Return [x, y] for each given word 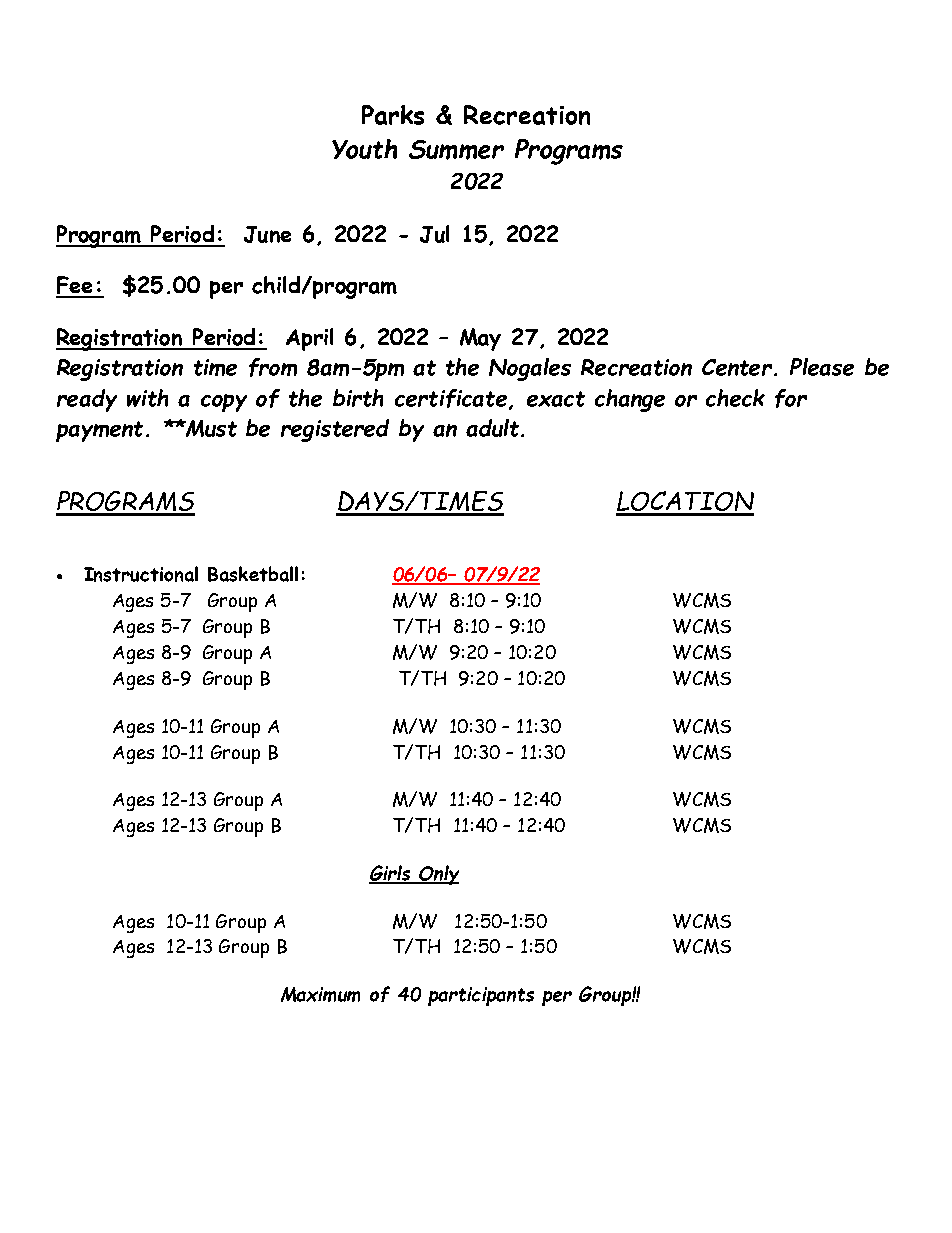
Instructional [141, 574]
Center [737, 367]
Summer [456, 150]
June [267, 234]
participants [481, 996]
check [735, 398]
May [480, 339]
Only [438, 875]
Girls [391, 874]
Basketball [253, 574]
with [147, 398]
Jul [434, 234]
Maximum [320, 994]
